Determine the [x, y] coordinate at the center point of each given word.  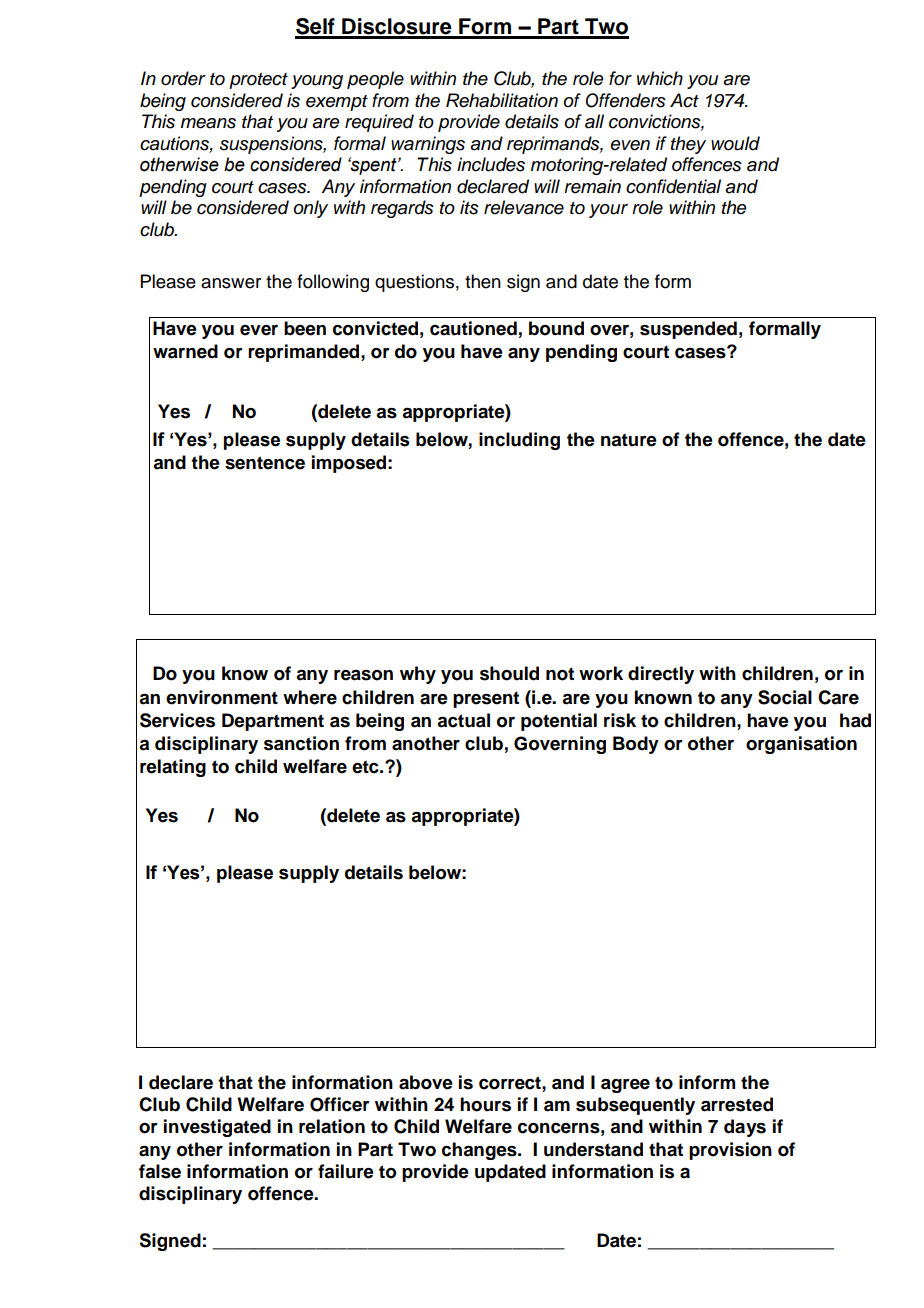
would [735, 143]
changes [480, 1151]
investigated [217, 1128]
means [208, 123]
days [745, 1128]
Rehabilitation [502, 100]
